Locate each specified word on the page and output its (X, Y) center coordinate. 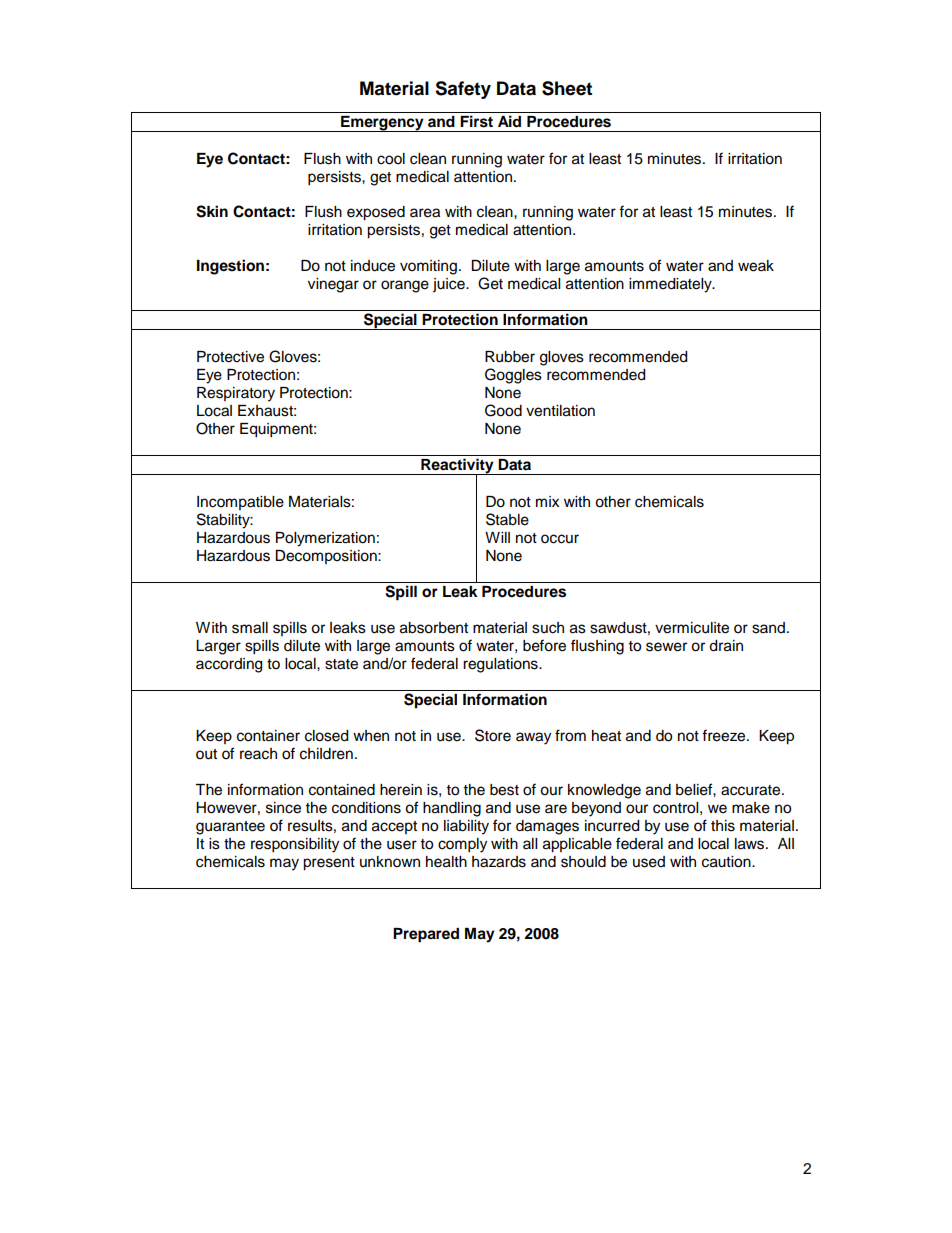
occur (560, 539)
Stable (507, 519)
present (329, 864)
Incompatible (240, 503)
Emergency (382, 124)
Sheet (567, 88)
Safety (463, 90)
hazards (499, 862)
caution (727, 862)
